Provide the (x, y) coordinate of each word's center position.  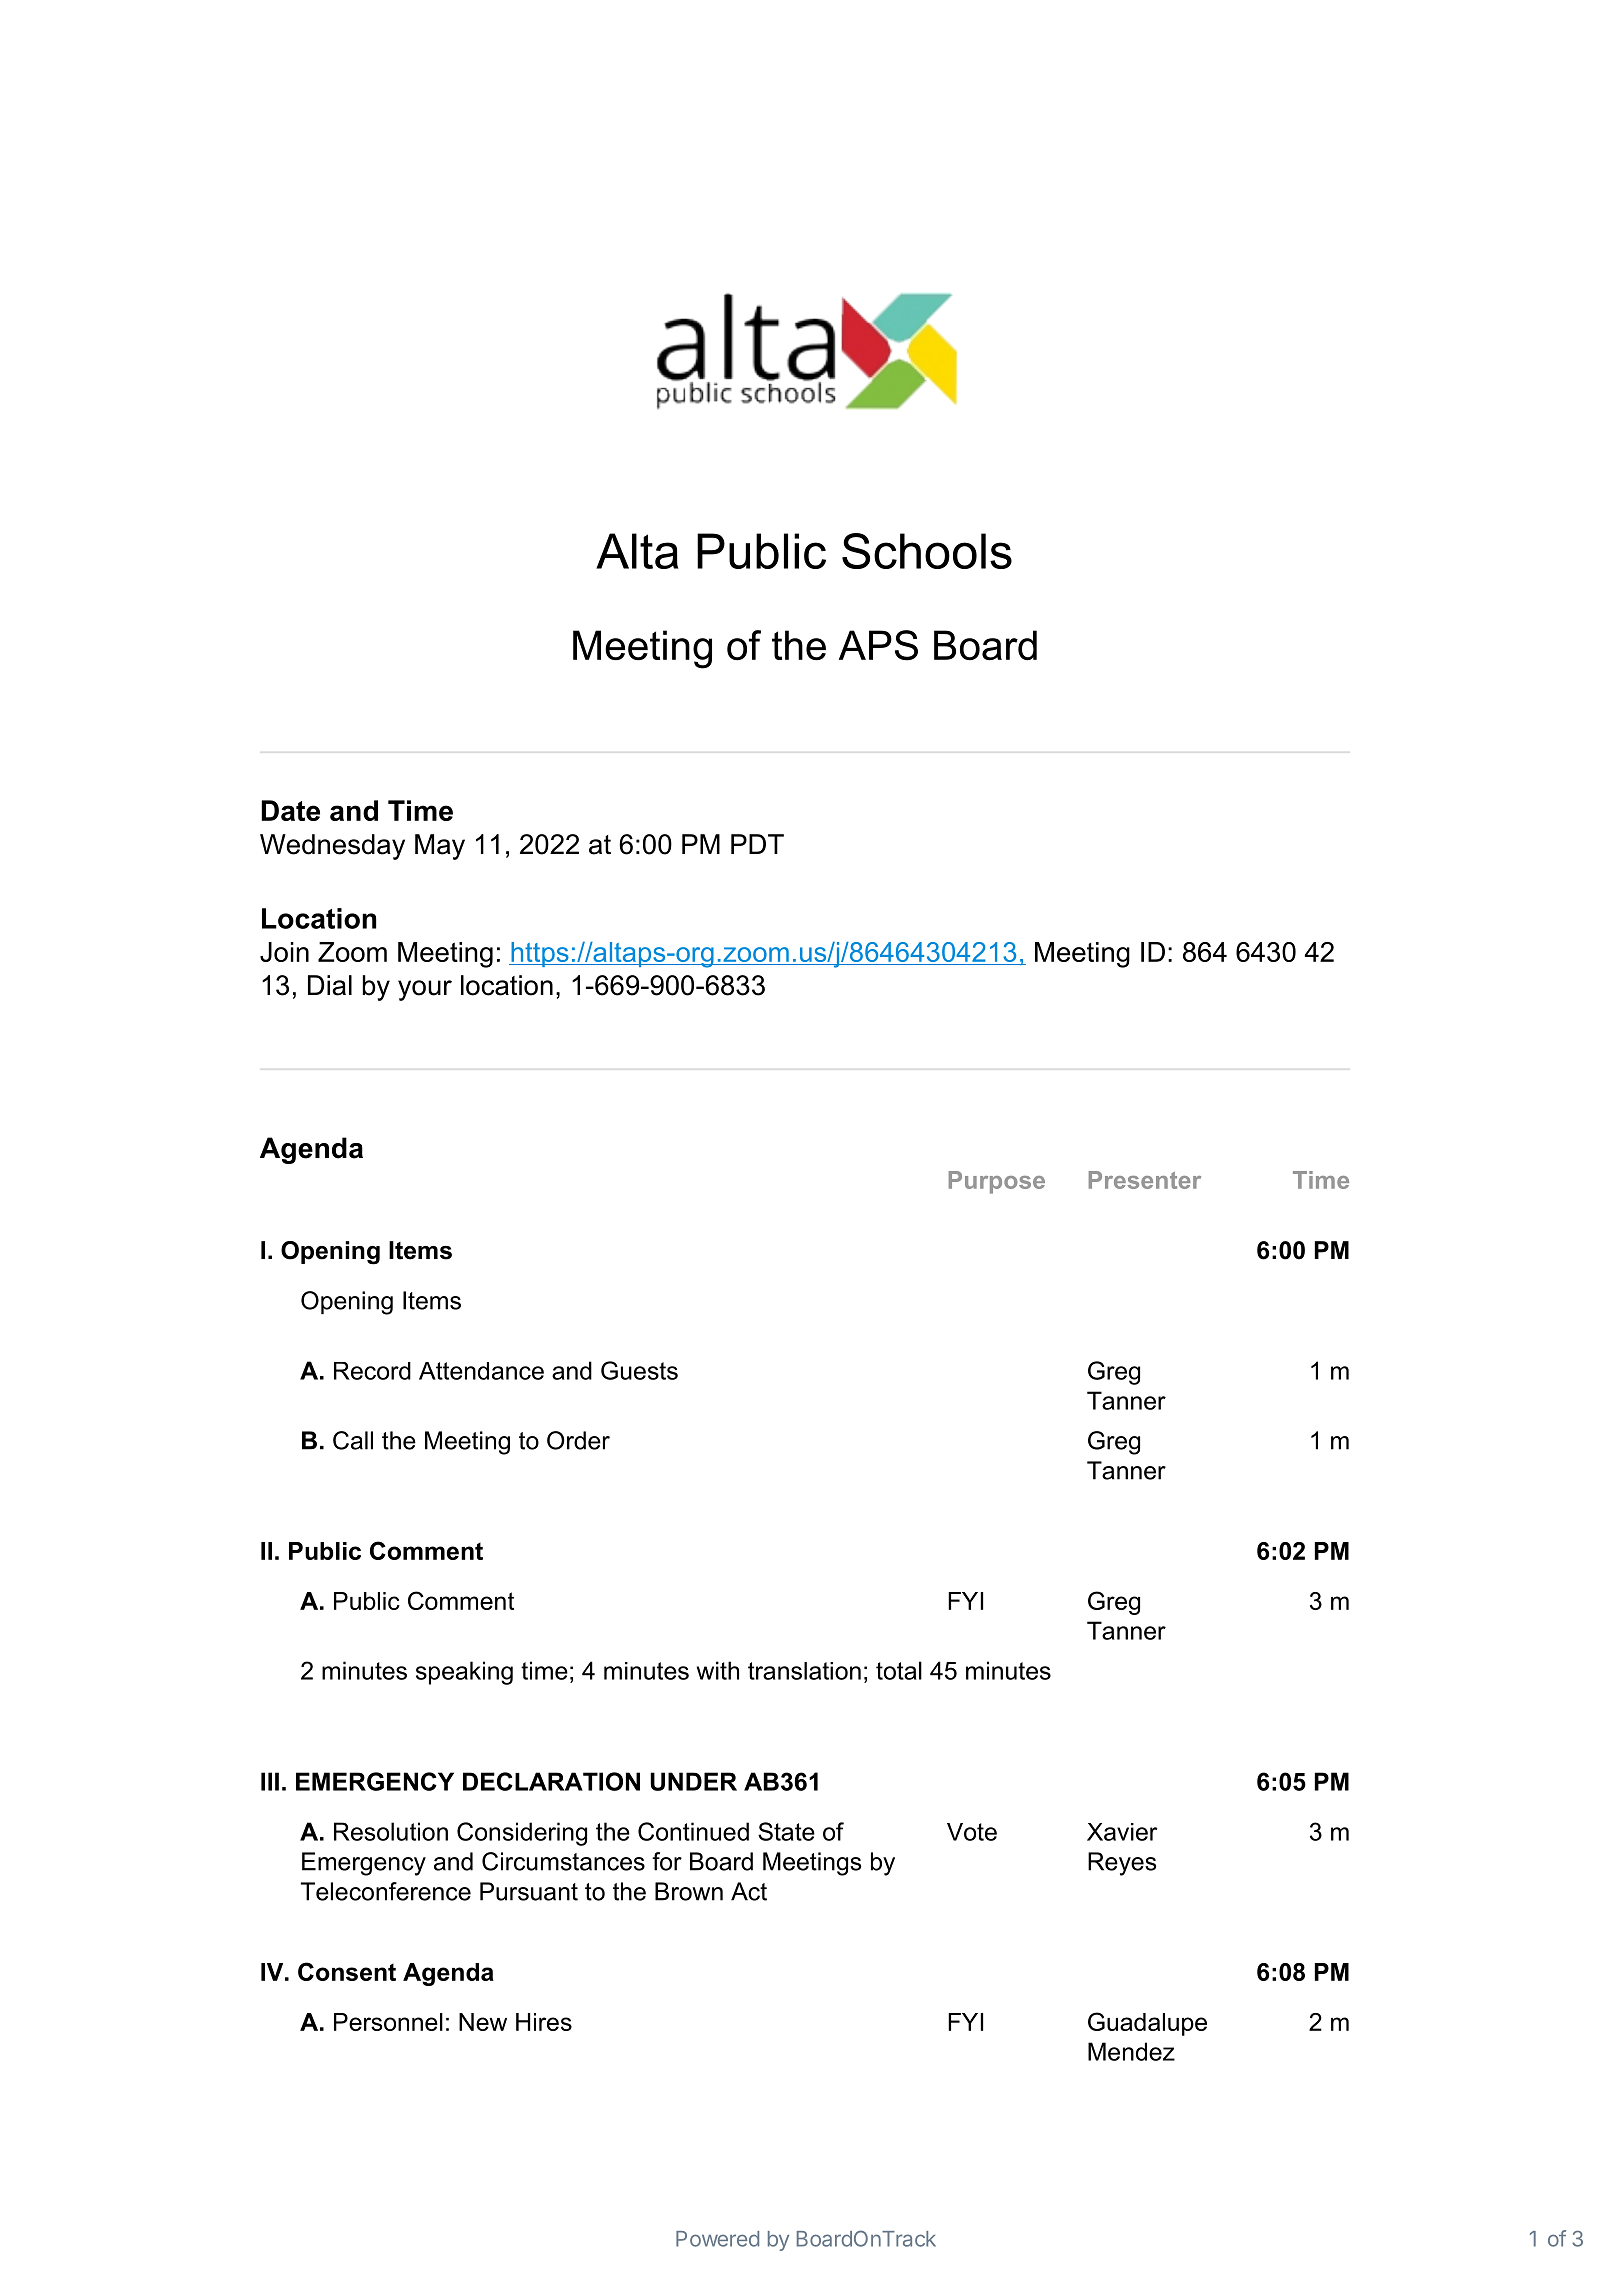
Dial (330, 985)
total (899, 1670)
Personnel (388, 2022)
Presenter (1145, 1180)
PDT (757, 844)
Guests (639, 1370)
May (440, 847)
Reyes (1122, 1864)
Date (290, 810)
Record (372, 1371)
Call (353, 1440)
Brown (689, 1891)
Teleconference (386, 1891)
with (718, 1670)
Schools (927, 551)
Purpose (997, 1182)
